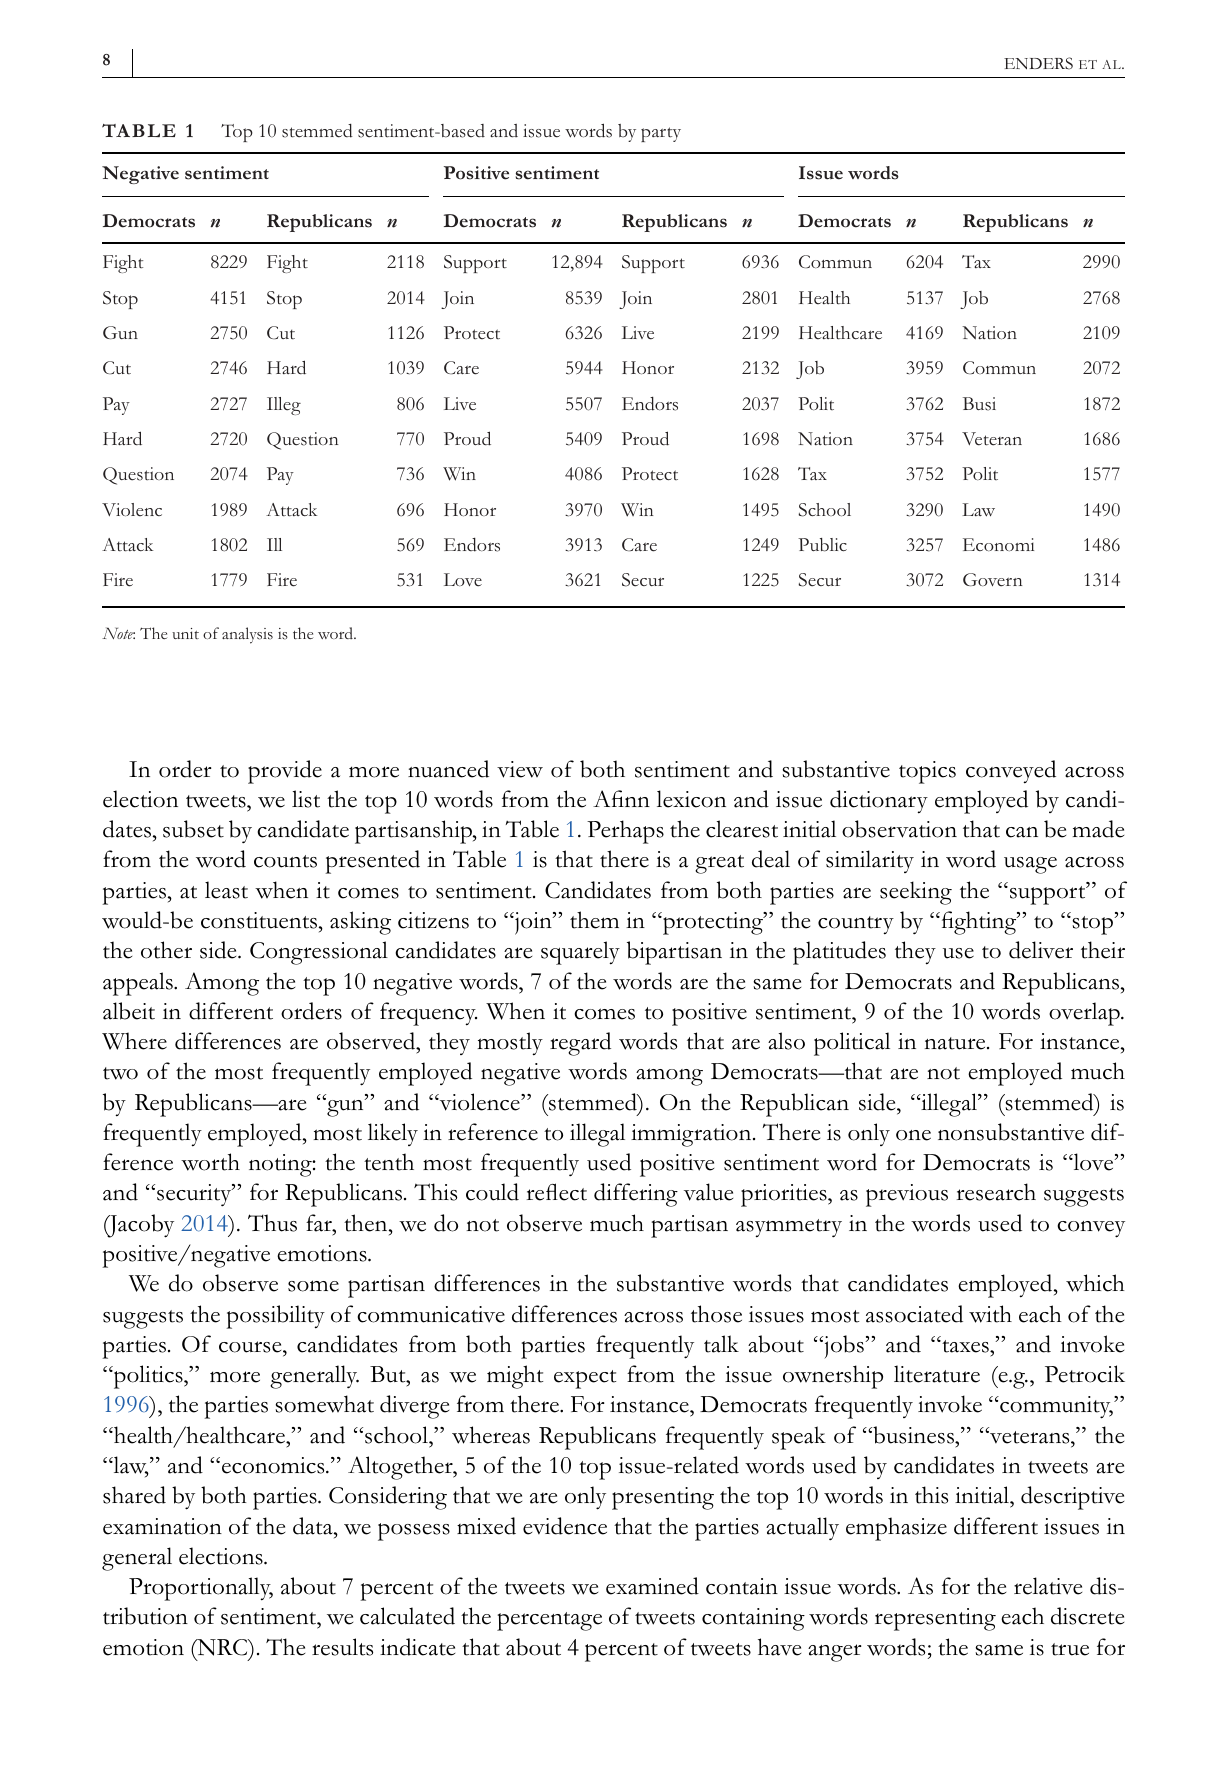 This screenshot has width=1228, height=1766. I want to click on Govern, so click(992, 580).
